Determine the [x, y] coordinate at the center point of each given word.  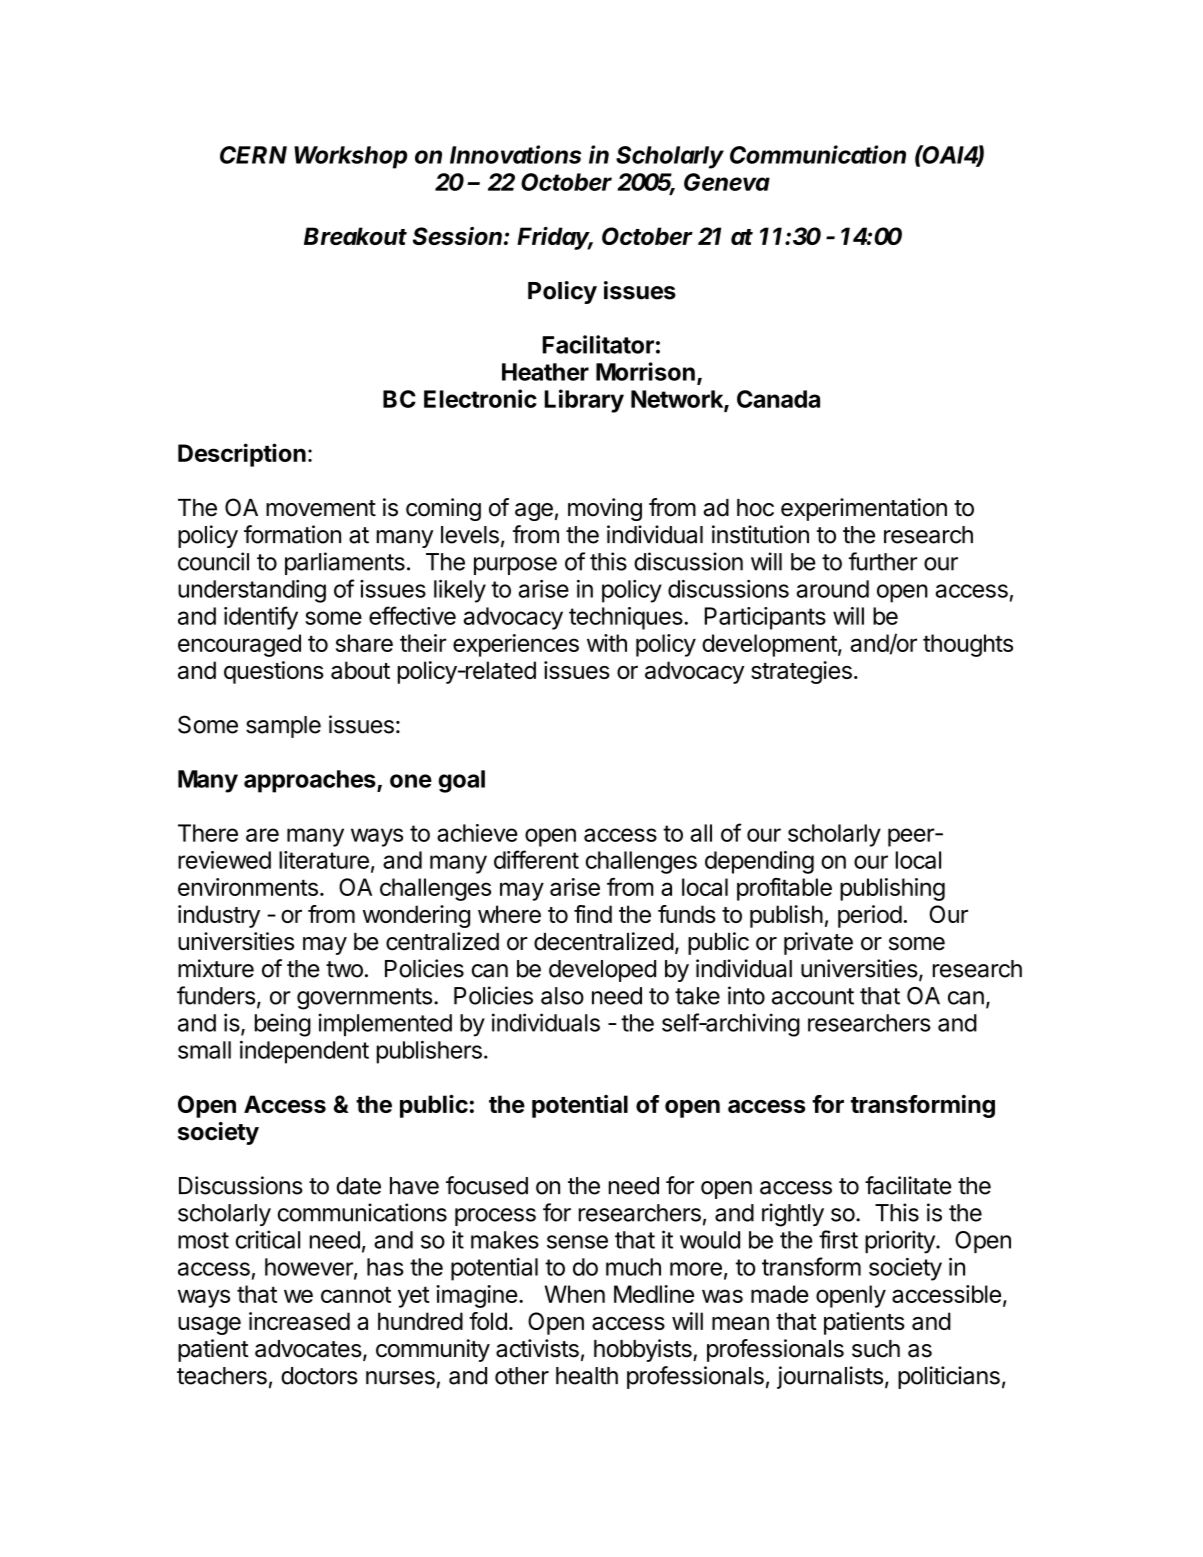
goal [462, 781]
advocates [308, 1349]
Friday [555, 238]
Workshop [350, 157]
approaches [311, 781]
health [587, 1376]
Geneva [727, 182]
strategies [801, 672]
